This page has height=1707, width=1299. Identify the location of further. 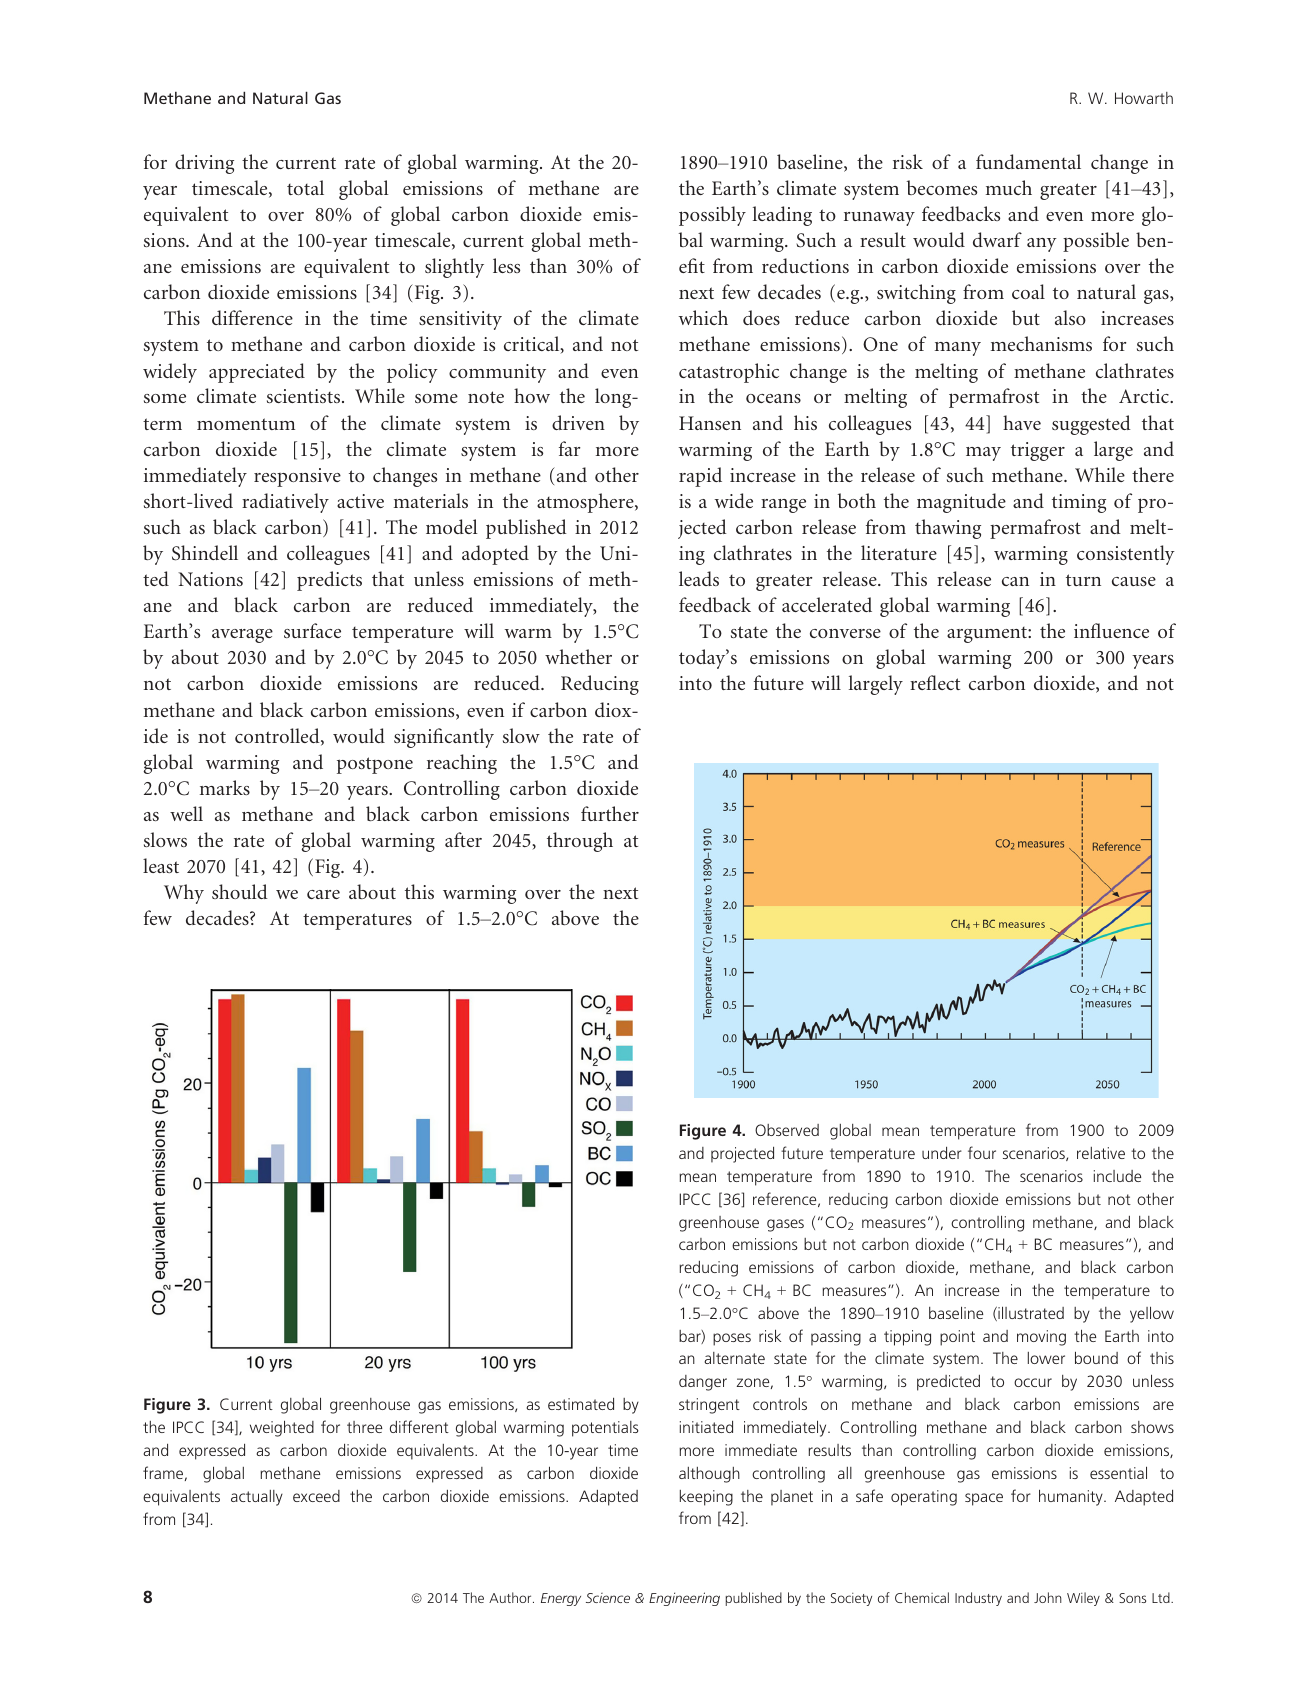
(610, 813).
